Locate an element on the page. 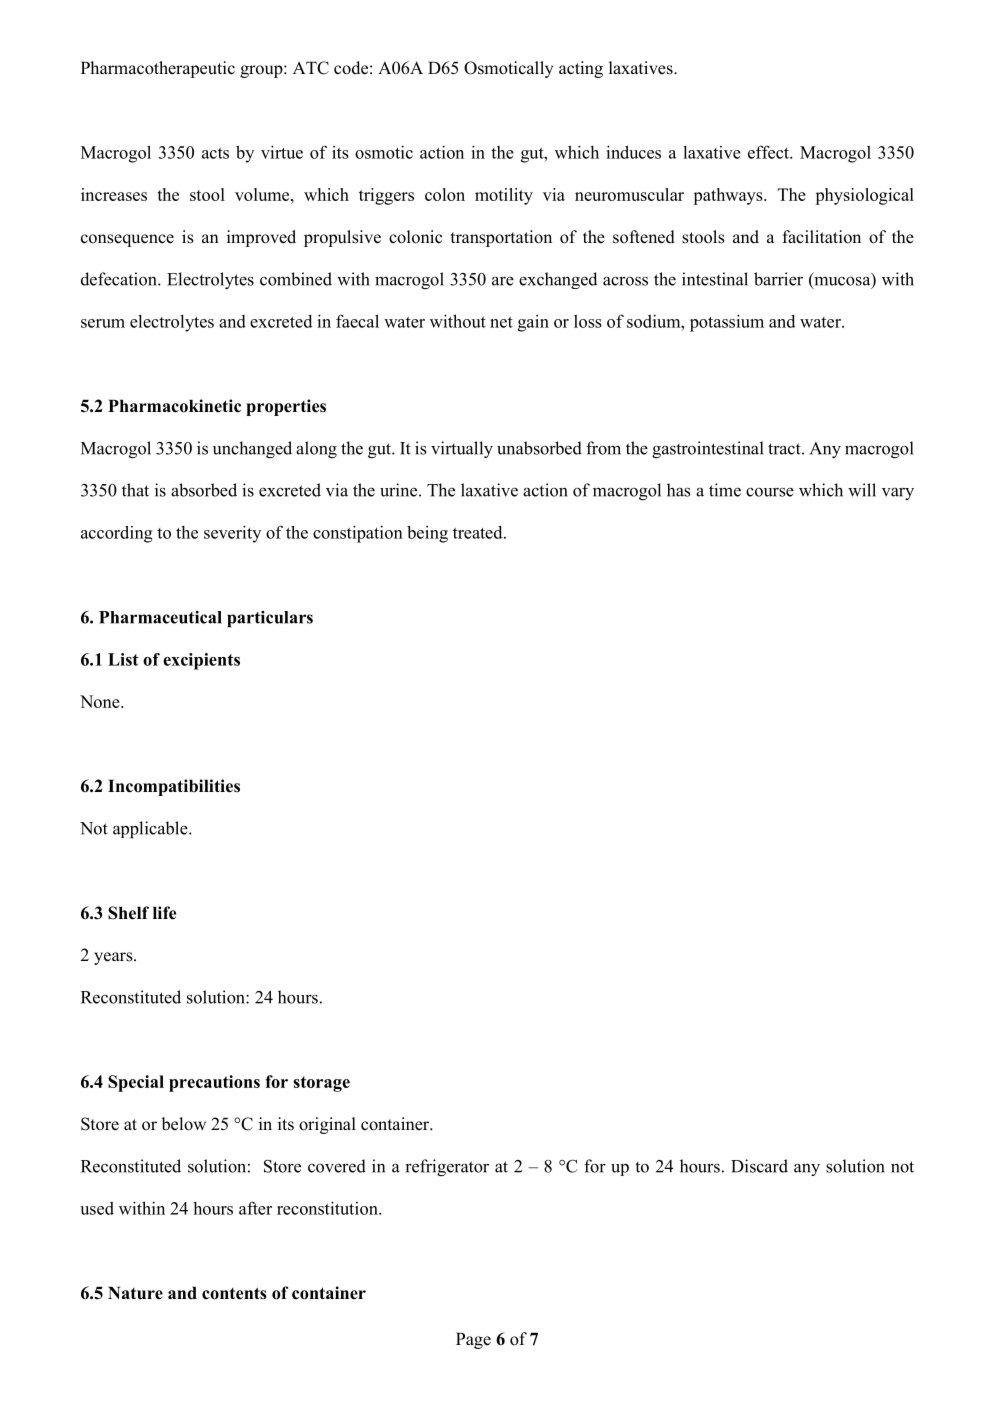 This document has height=1406, width=994. contents is located at coordinates (234, 1293).
